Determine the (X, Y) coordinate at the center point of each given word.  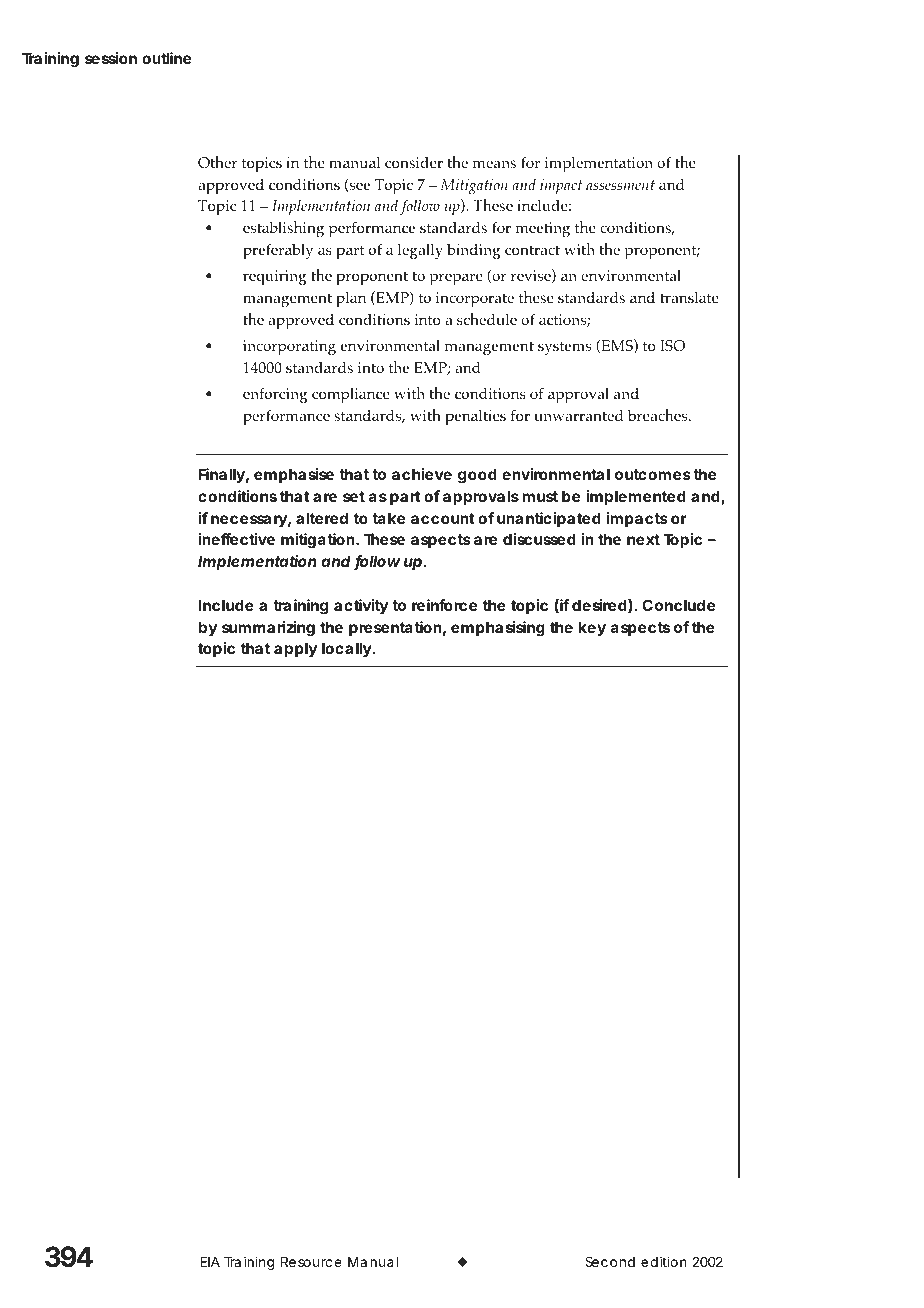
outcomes (653, 474)
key (592, 628)
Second (610, 1261)
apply (295, 650)
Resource (311, 1262)
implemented (636, 497)
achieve (422, 474)
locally (347, 649)
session (111, 58)
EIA (210, 1262)
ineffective (237, 539)
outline (166, 58)
